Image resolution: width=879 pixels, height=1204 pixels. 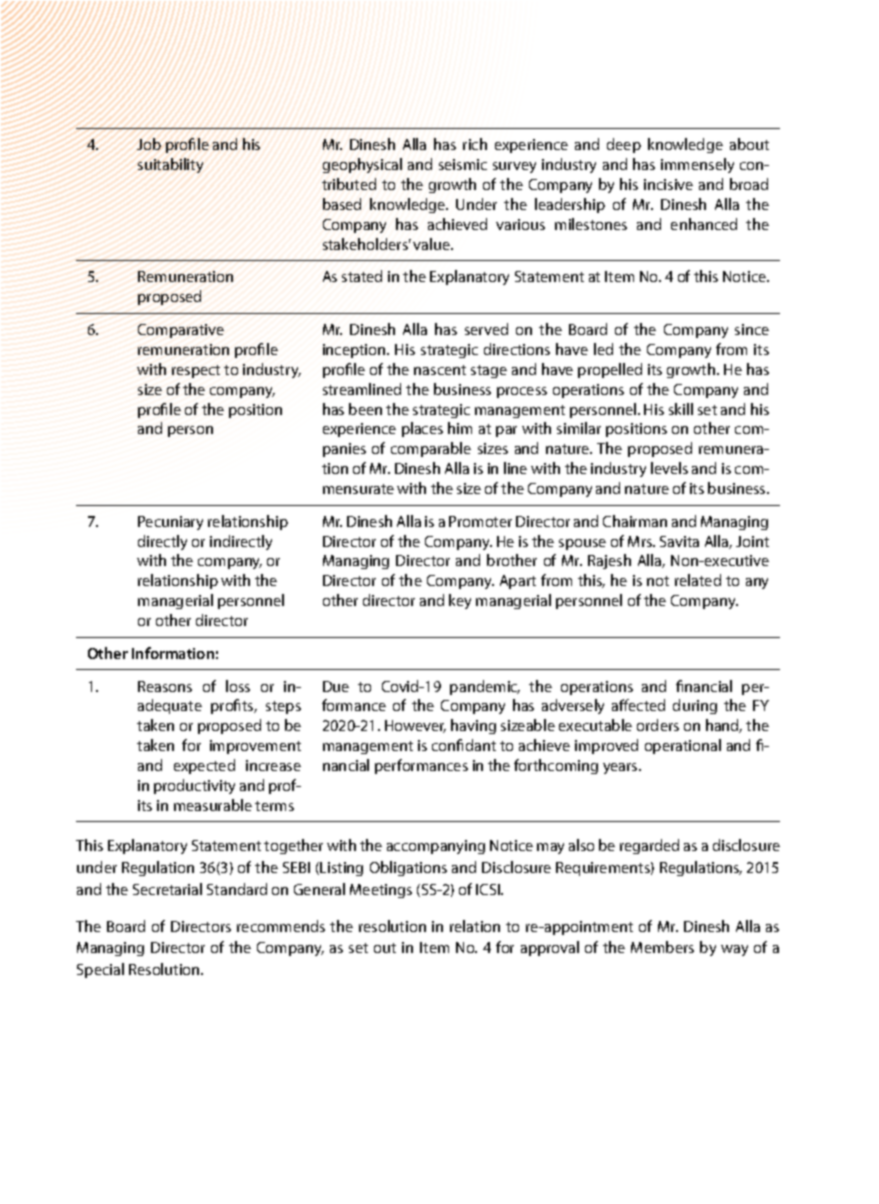 I want to click on places, so click(x=422, y=429).
